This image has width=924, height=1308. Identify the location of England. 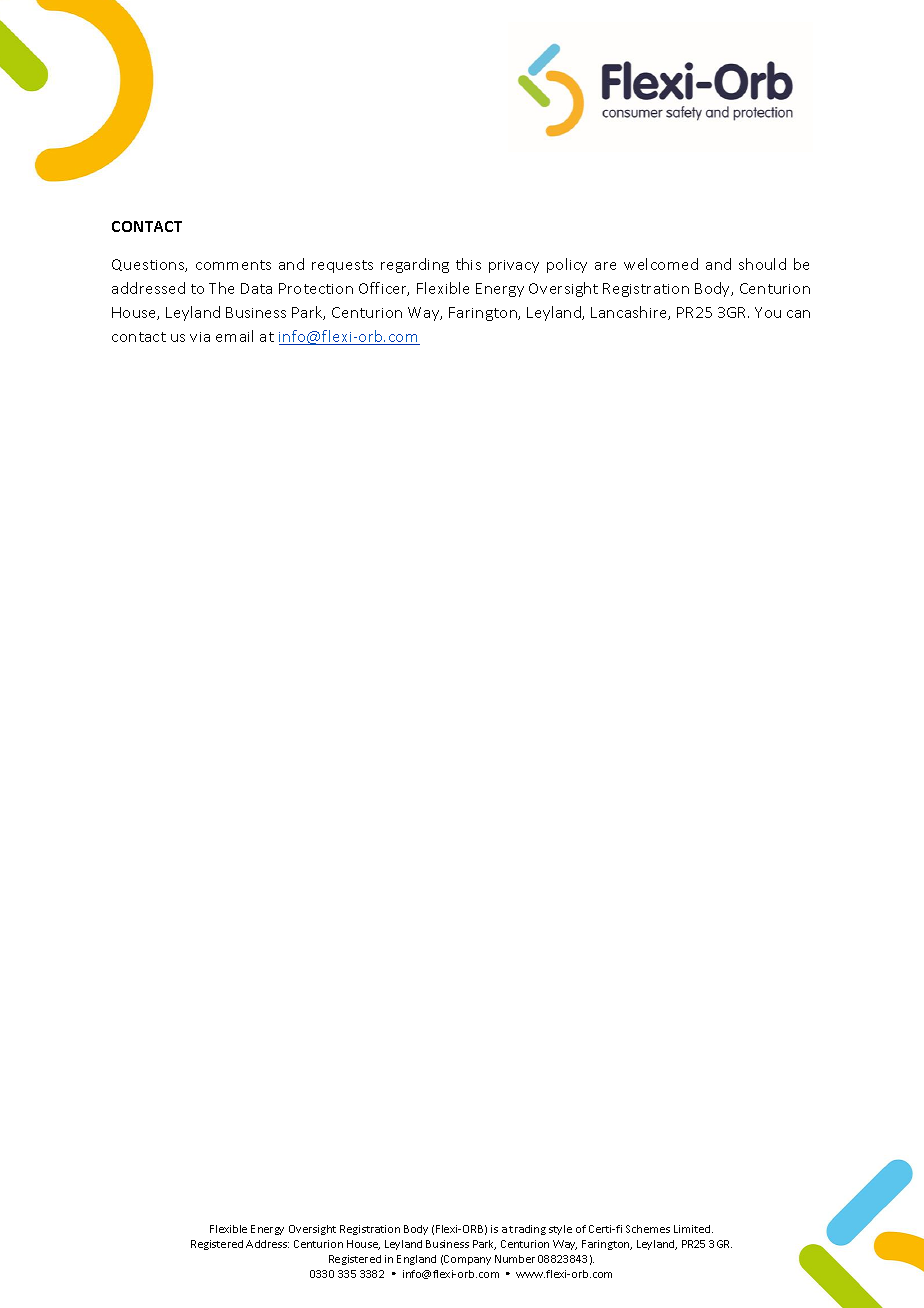
(416, 1260).
